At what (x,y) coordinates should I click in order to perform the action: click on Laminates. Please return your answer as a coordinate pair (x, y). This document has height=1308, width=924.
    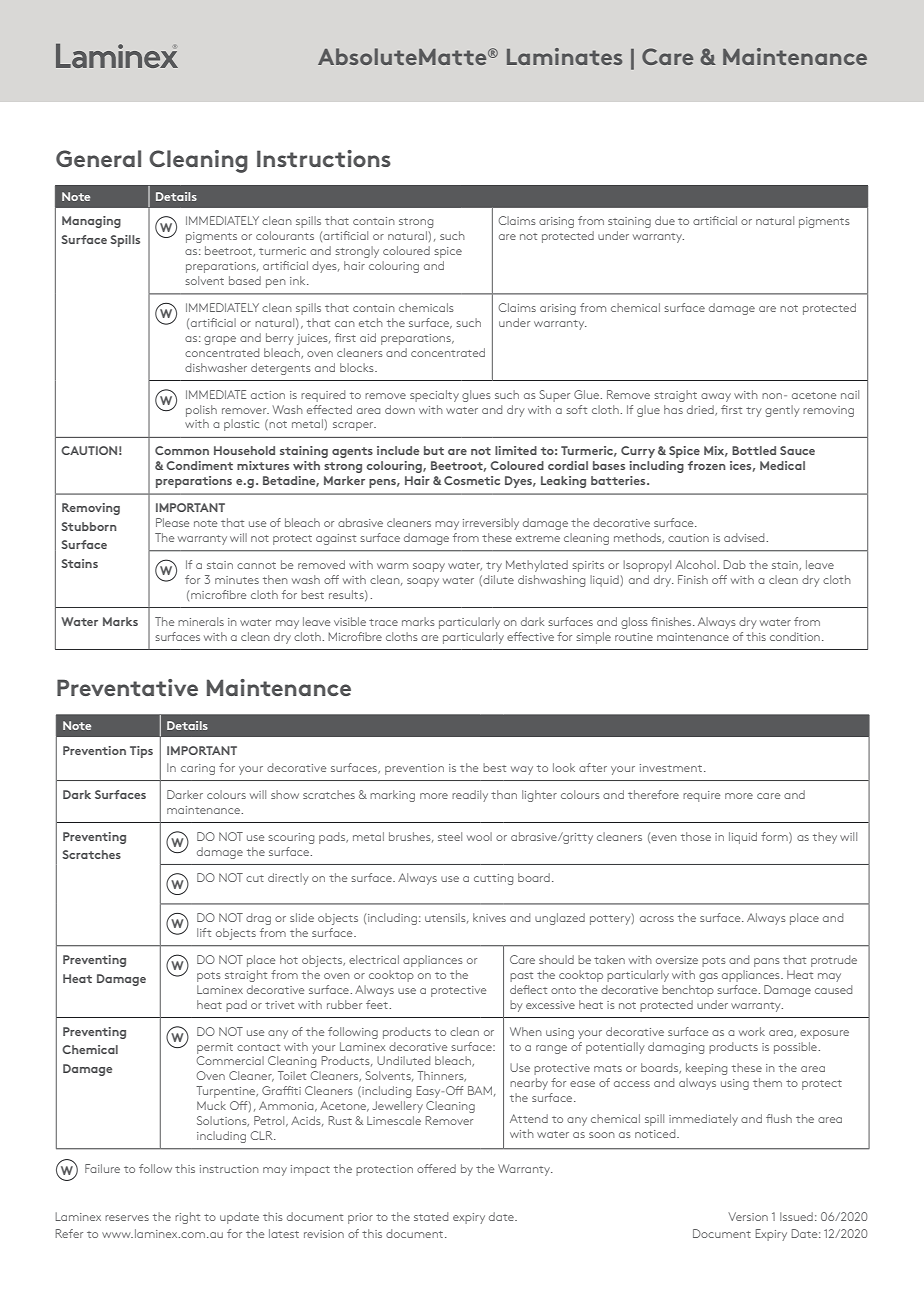
    Looking at the image, I should click on (564, 56).
